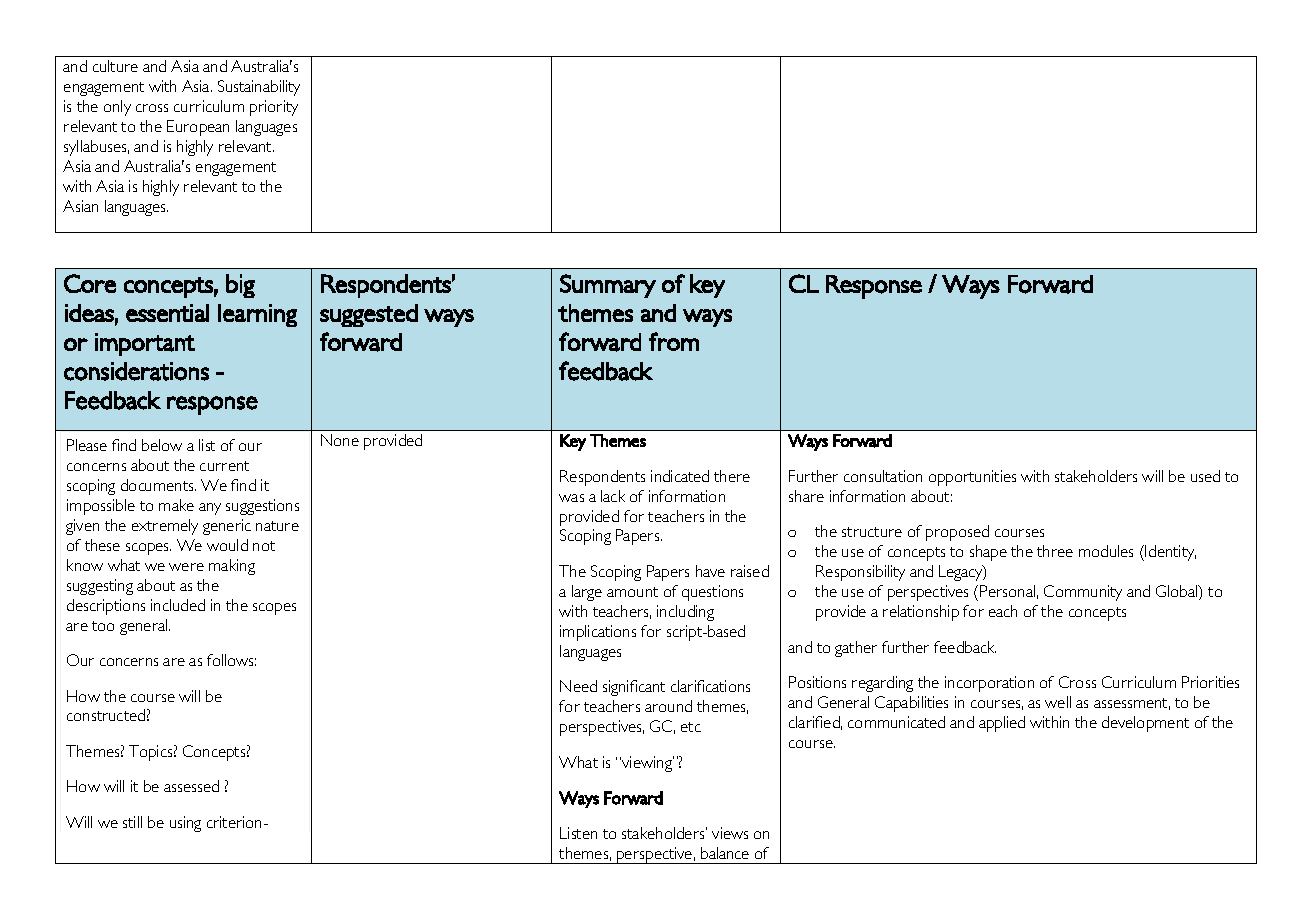  Describe the element at coordinates (259, 88) in the page. I see `Sustainability` at that location.
